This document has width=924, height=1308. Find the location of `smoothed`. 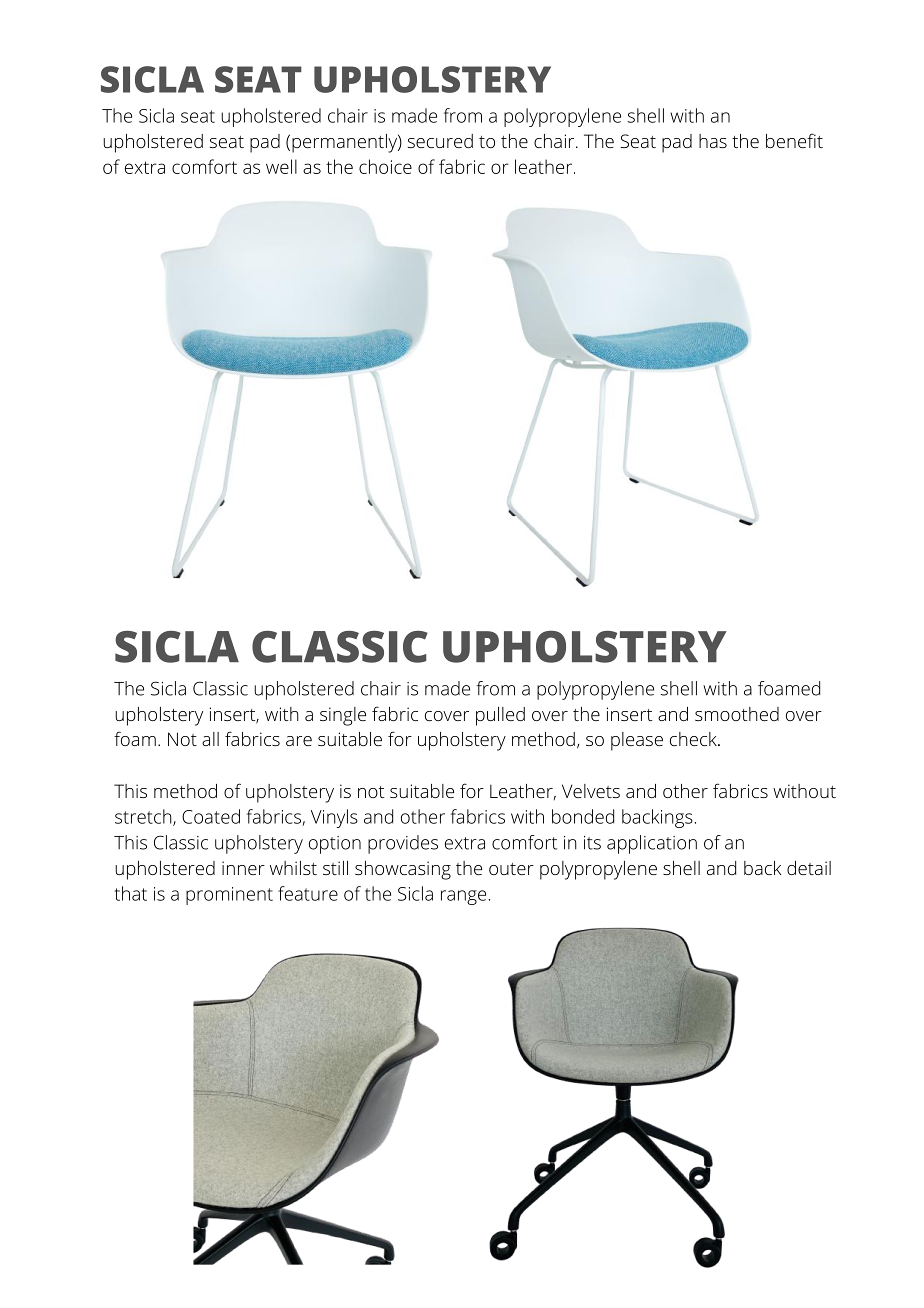

smoothed is located at coordinates (737, 714).
